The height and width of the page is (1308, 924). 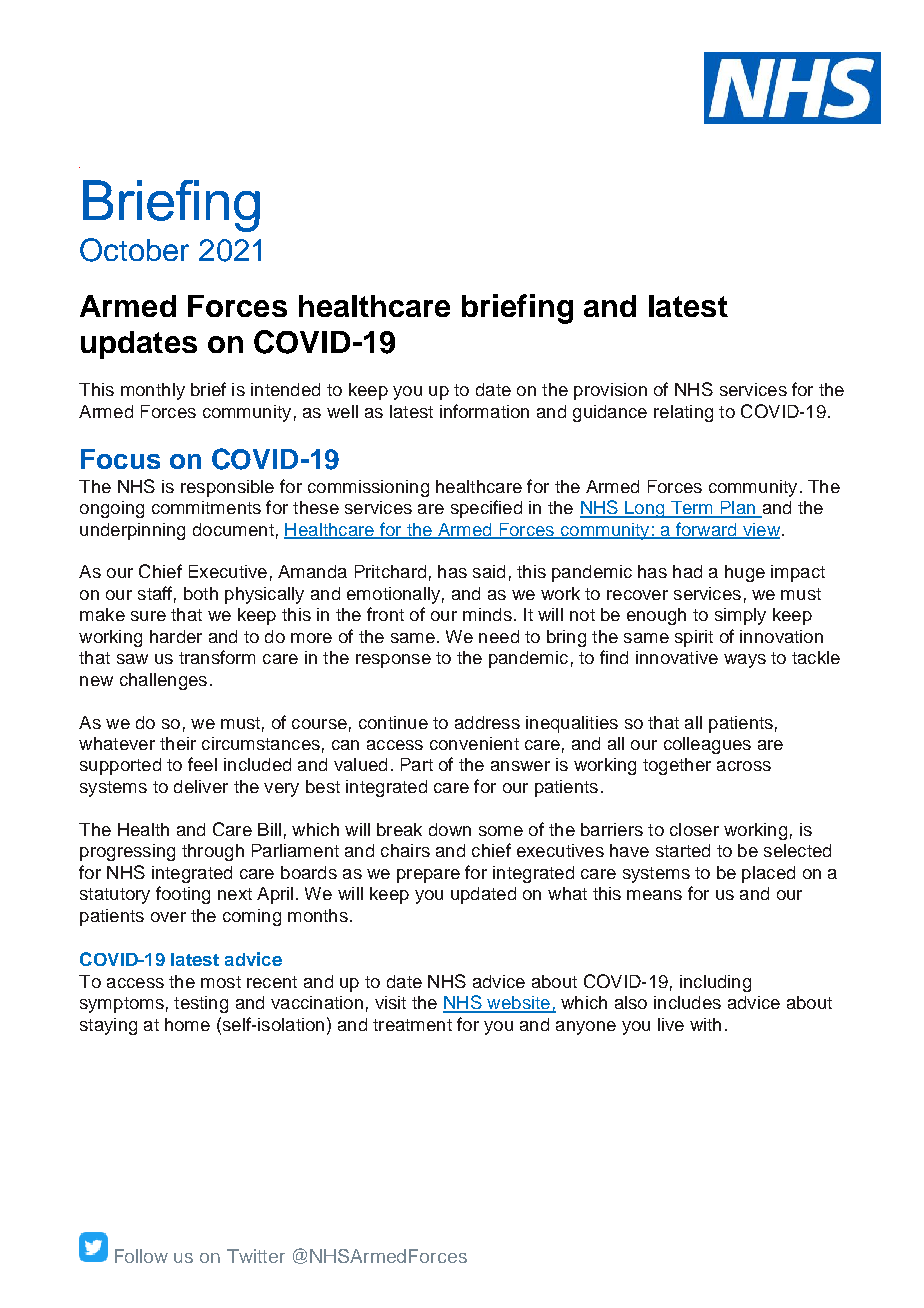 What do you see at coordinates (428, 876) in the page?
I see `prepare` at bounding box center [428, 876].
